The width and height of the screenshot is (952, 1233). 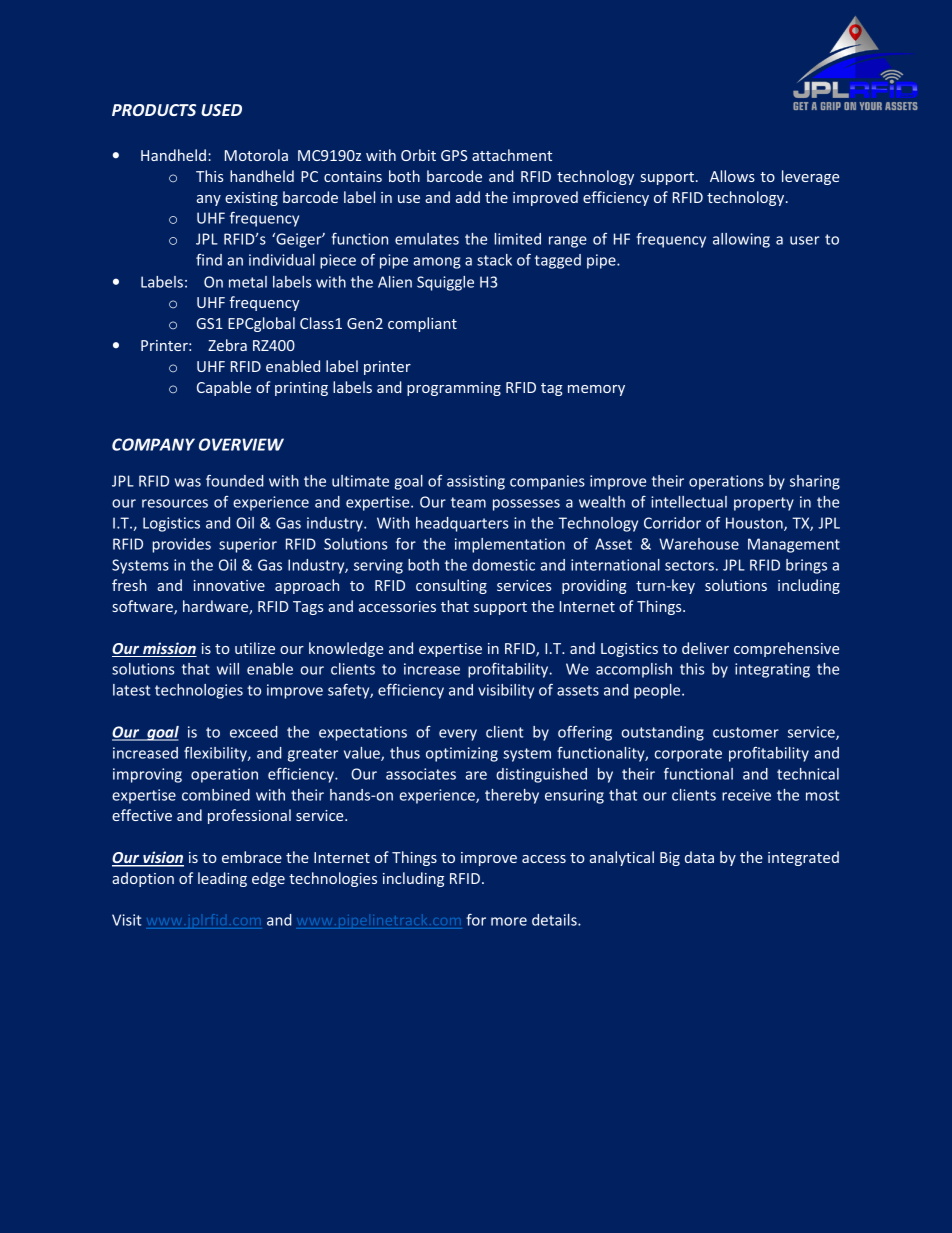 I want to click on Houston, so click(x=755, y=524).
